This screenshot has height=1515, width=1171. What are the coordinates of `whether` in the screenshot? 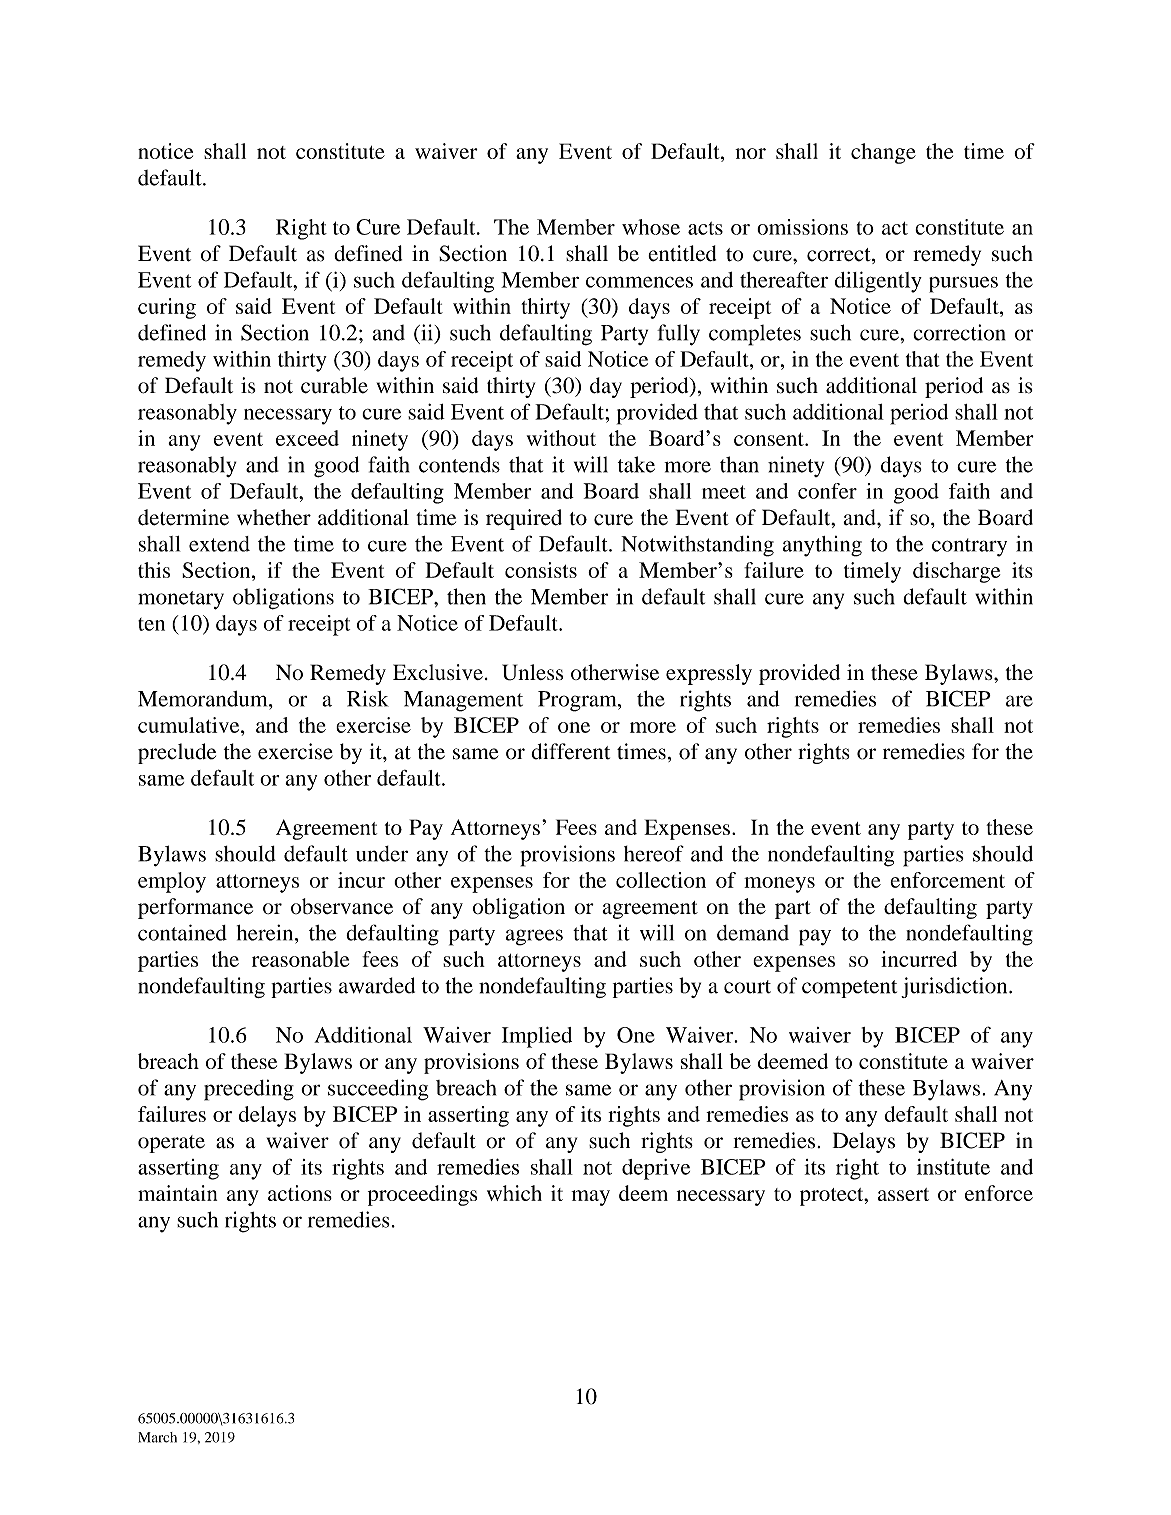 It's located at (274, 517).
